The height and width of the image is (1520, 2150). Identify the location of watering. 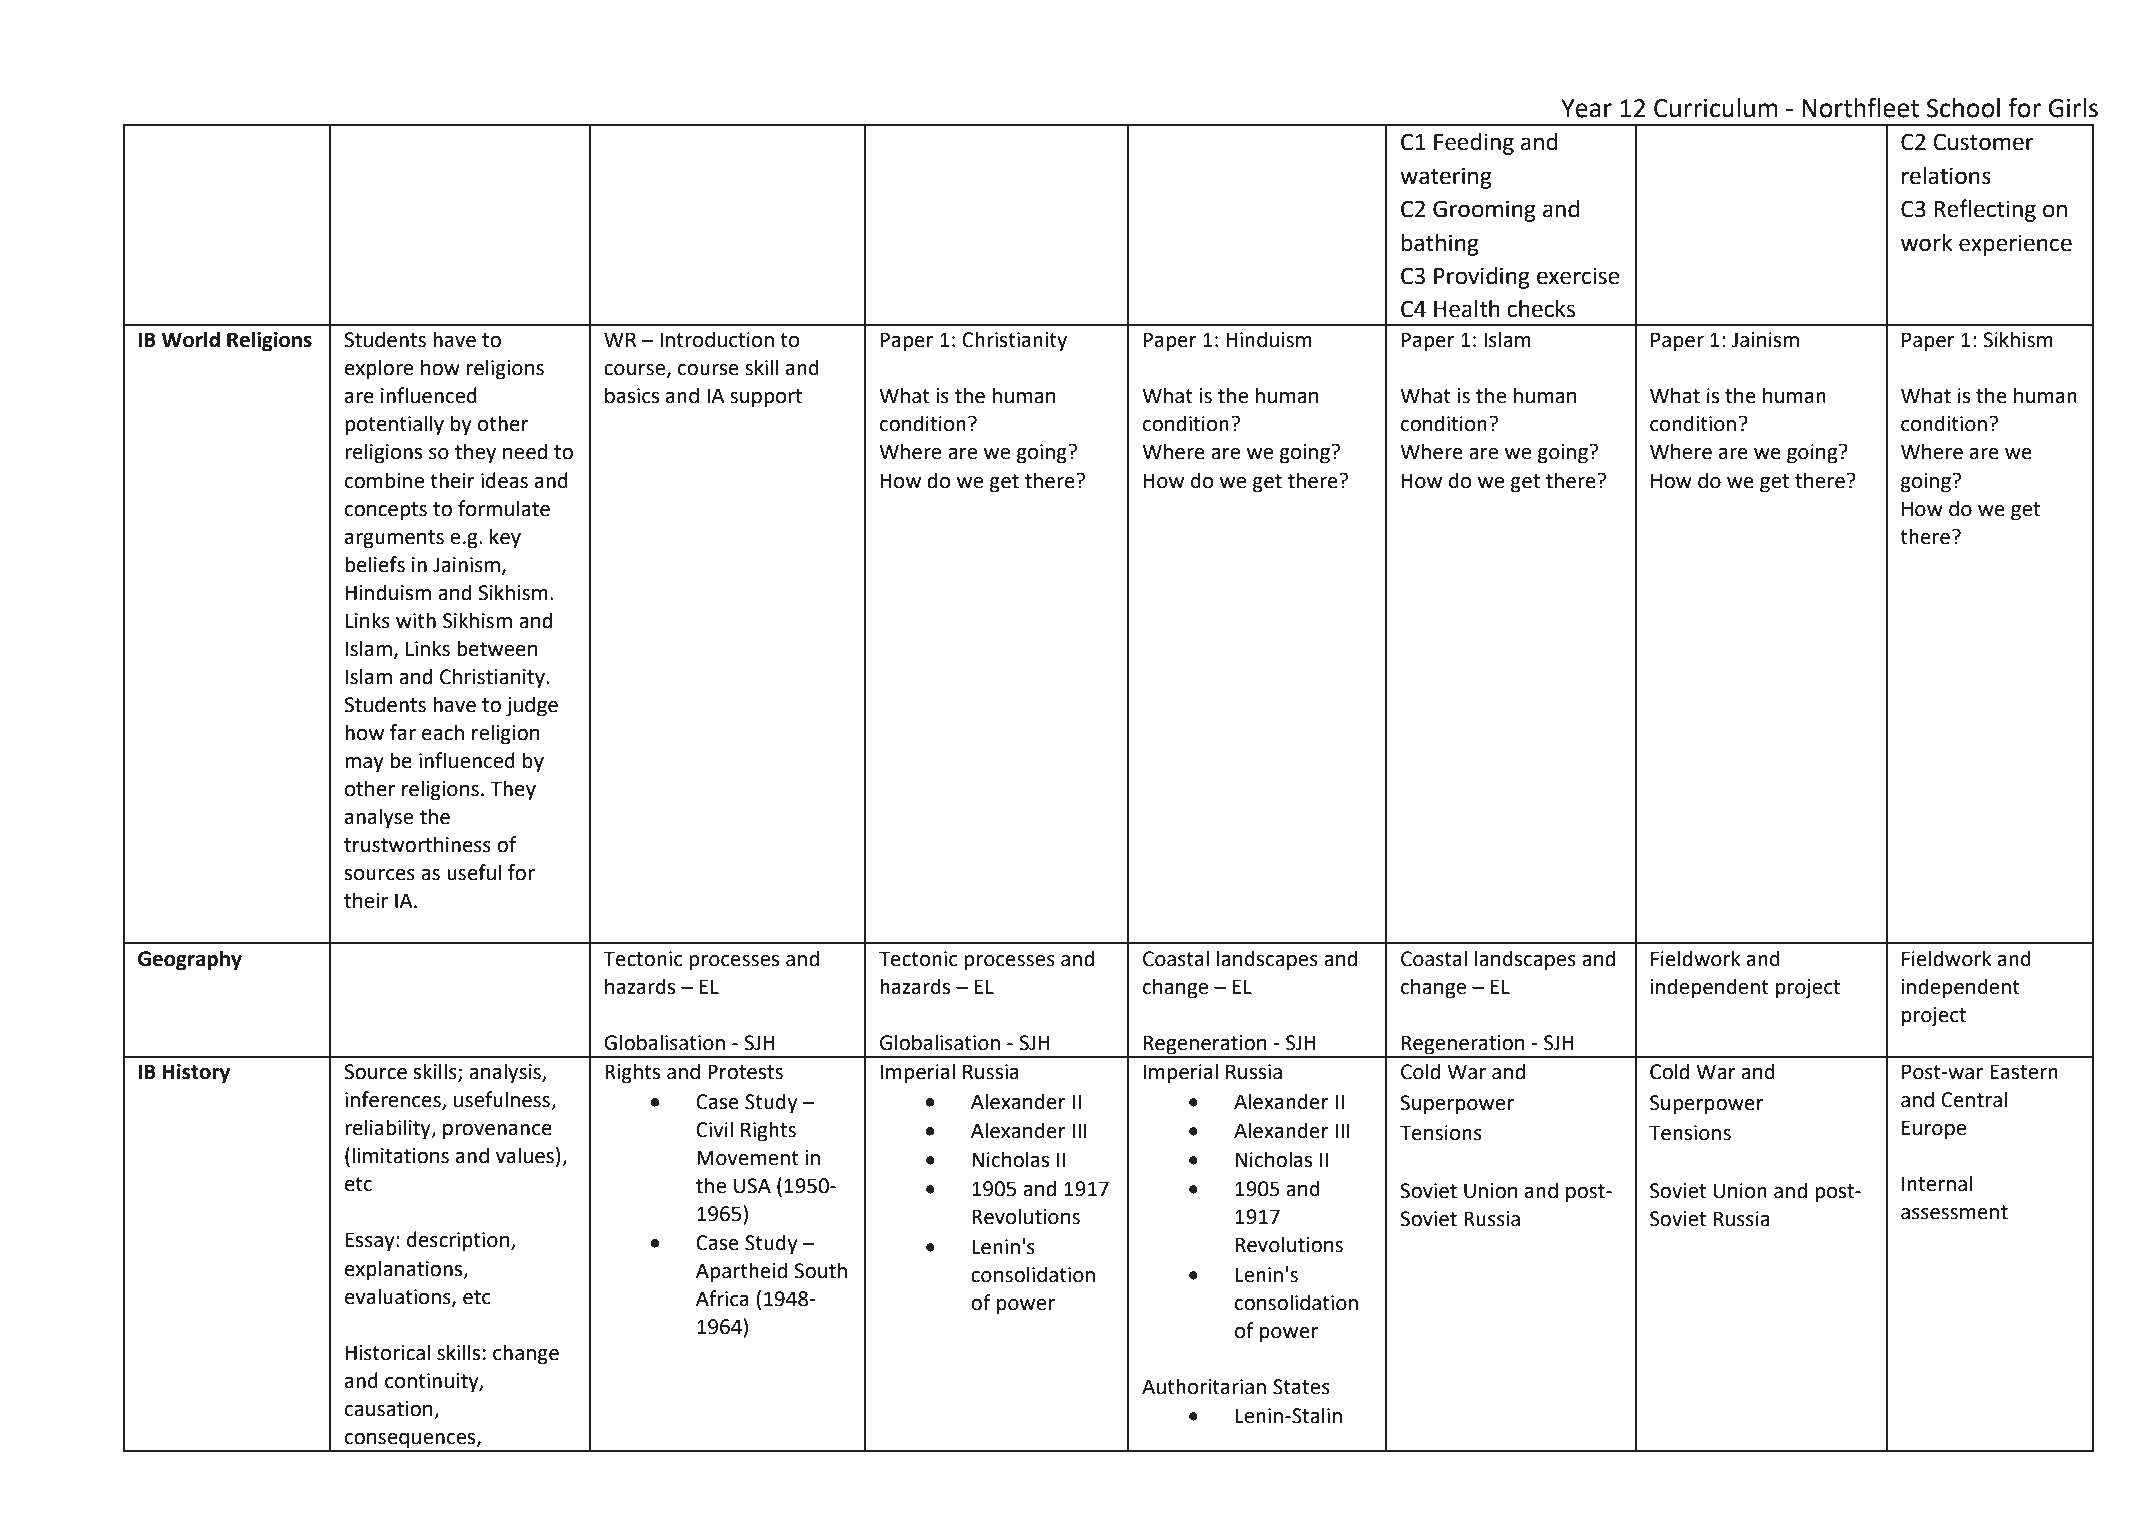
(1446, 178).
